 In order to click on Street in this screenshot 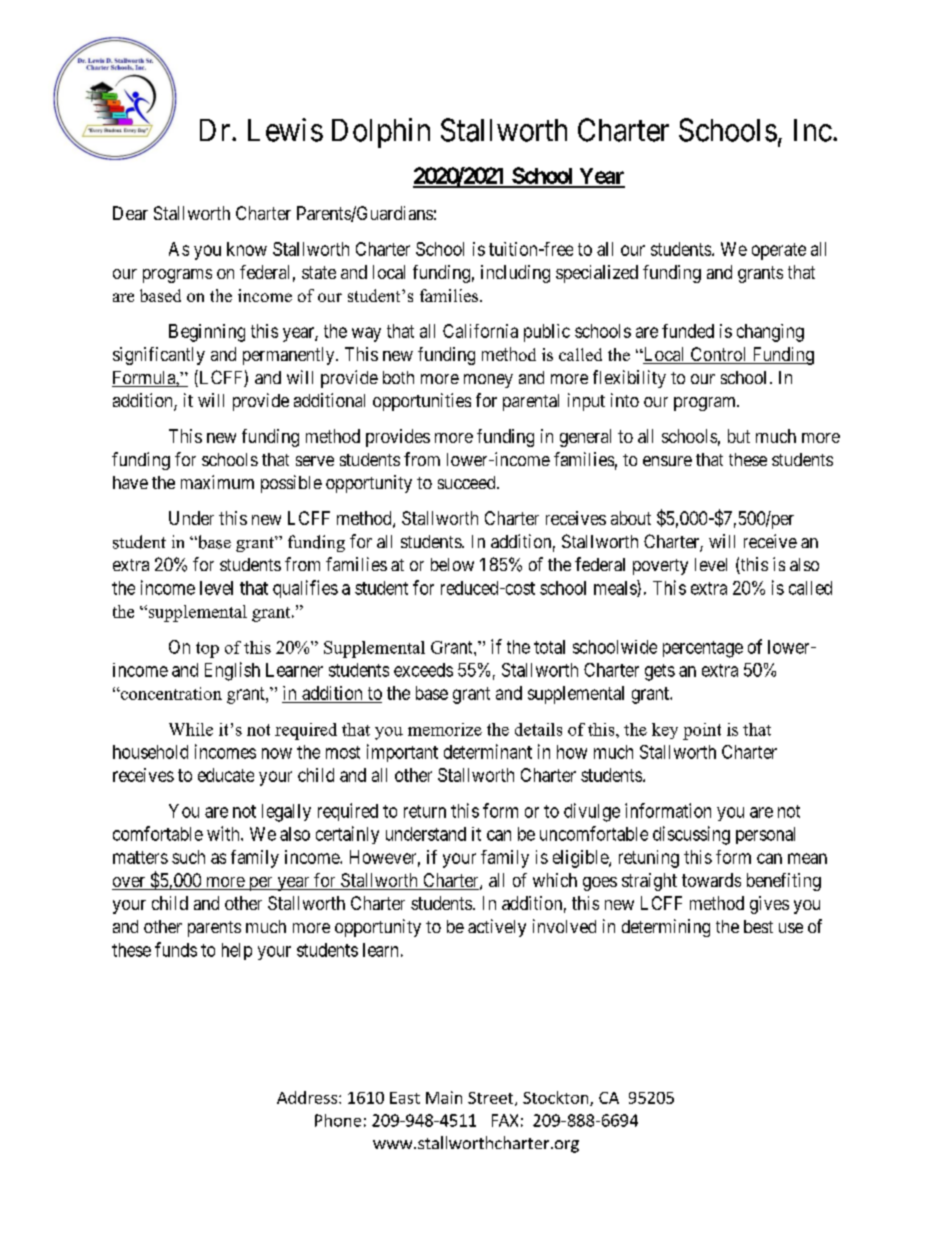, I will do `click(492, 1099)`.
